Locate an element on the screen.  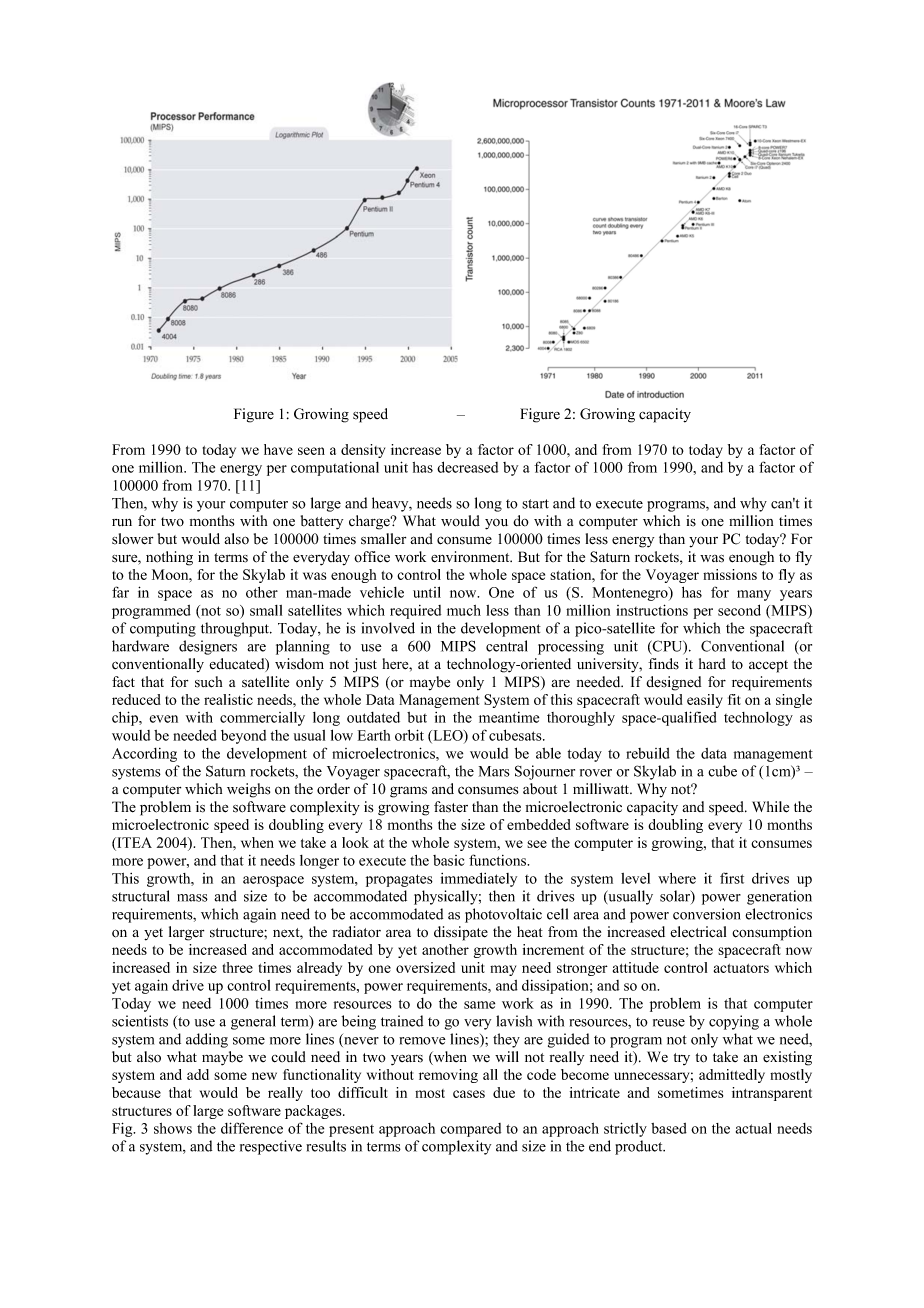
have is located at coordinates (278, 449).
